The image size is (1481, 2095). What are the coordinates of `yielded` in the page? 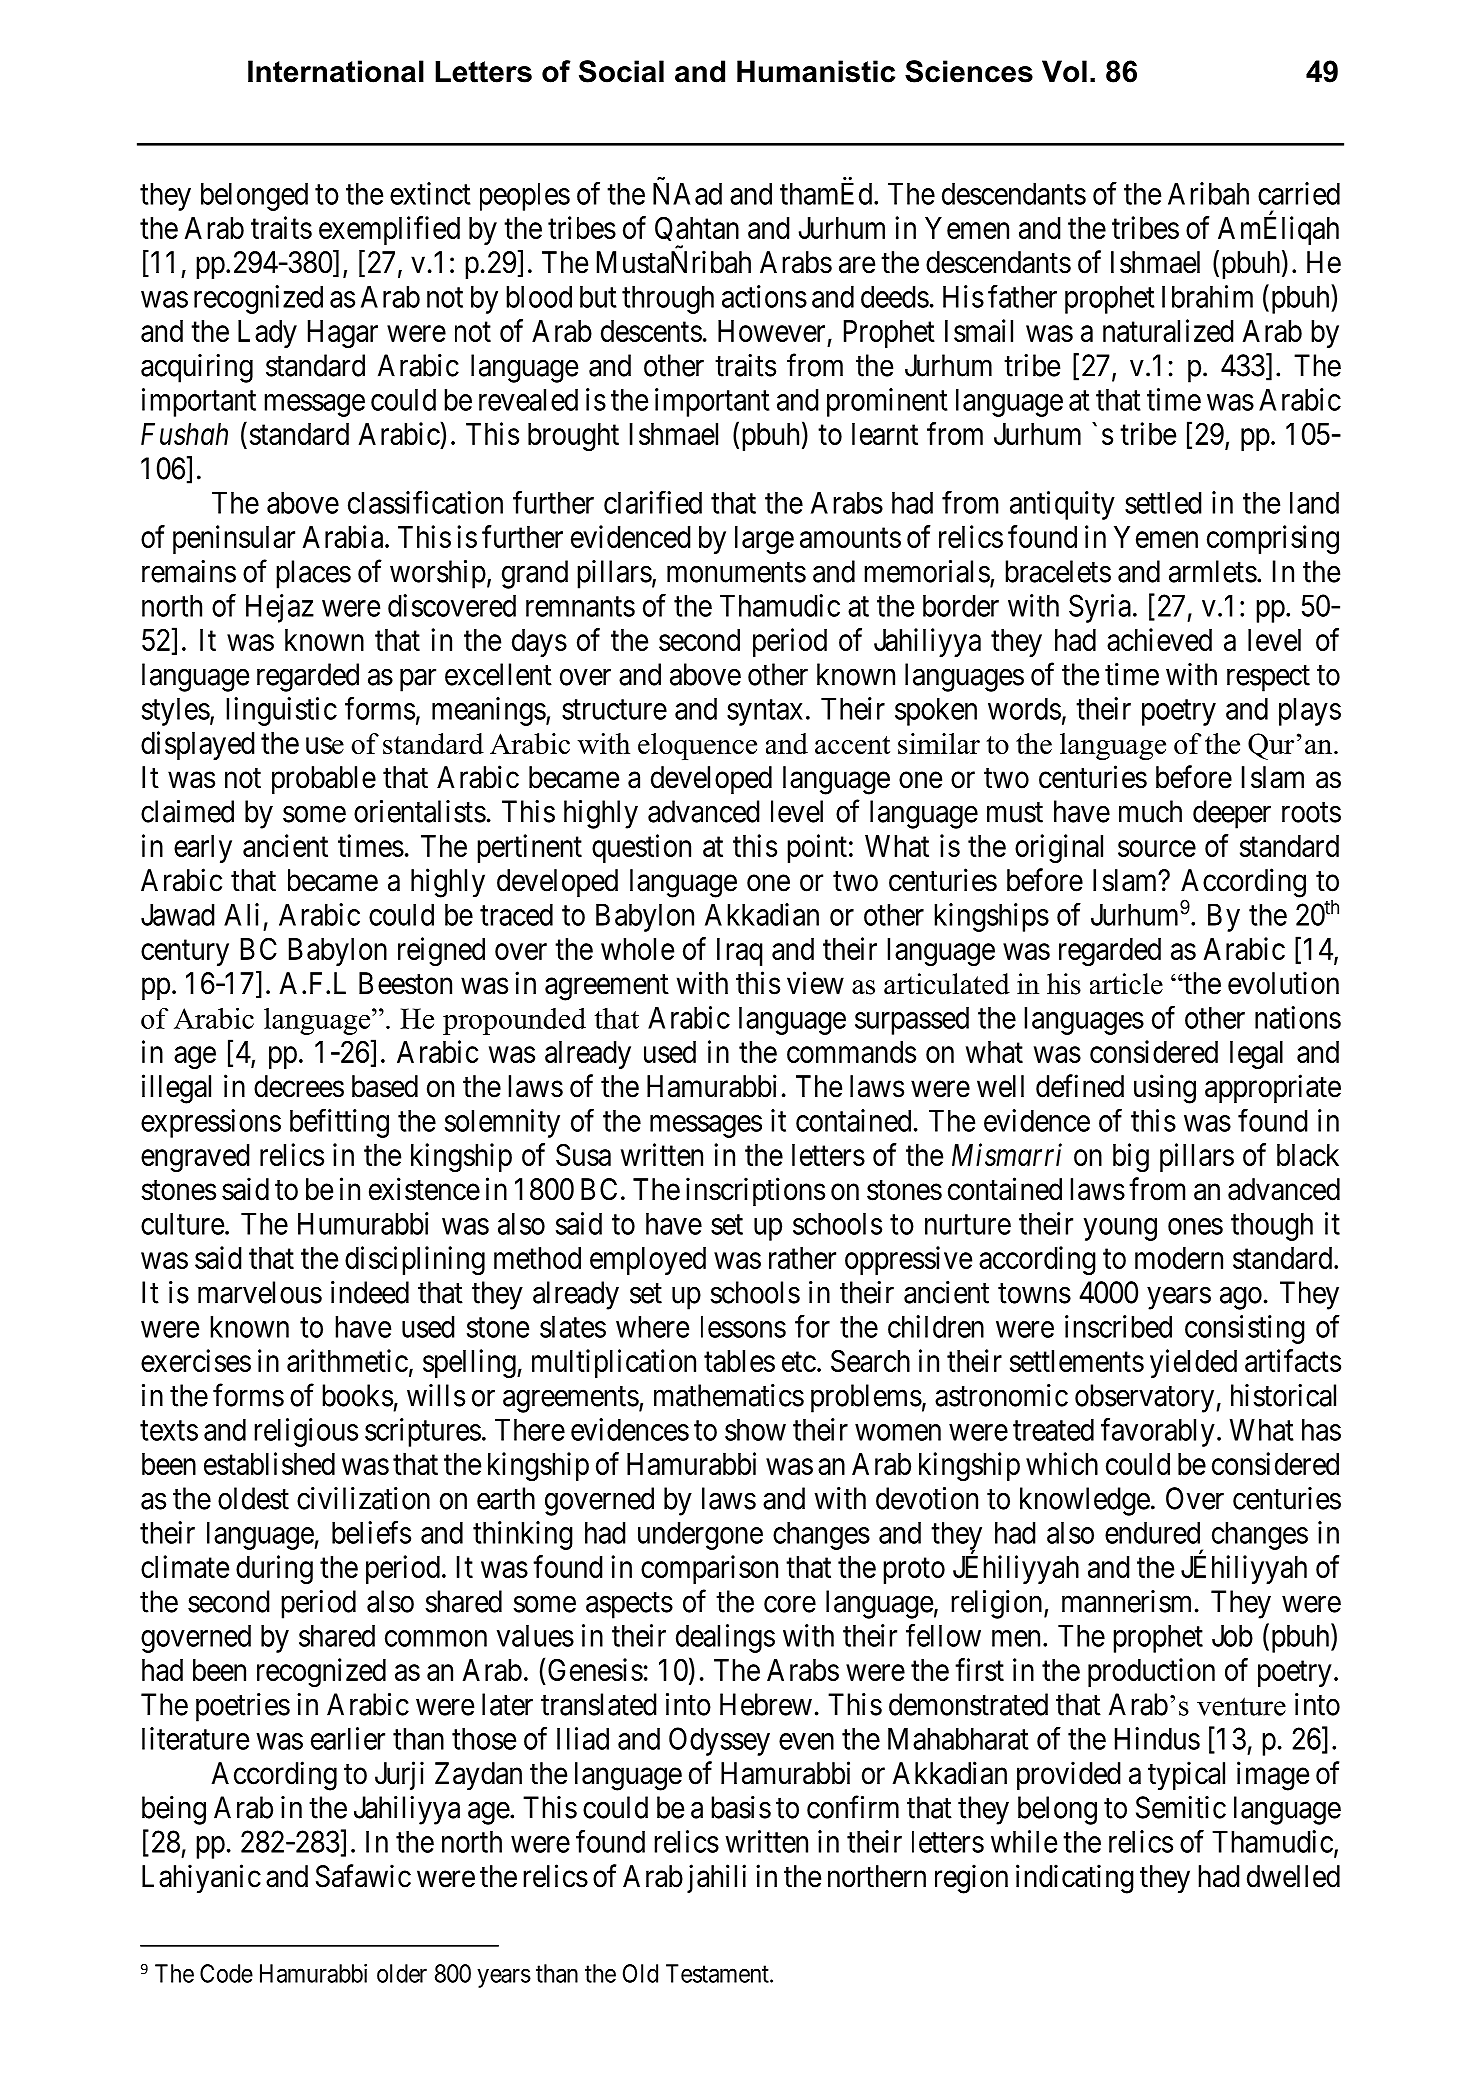 It's located at (1193, 1363).
